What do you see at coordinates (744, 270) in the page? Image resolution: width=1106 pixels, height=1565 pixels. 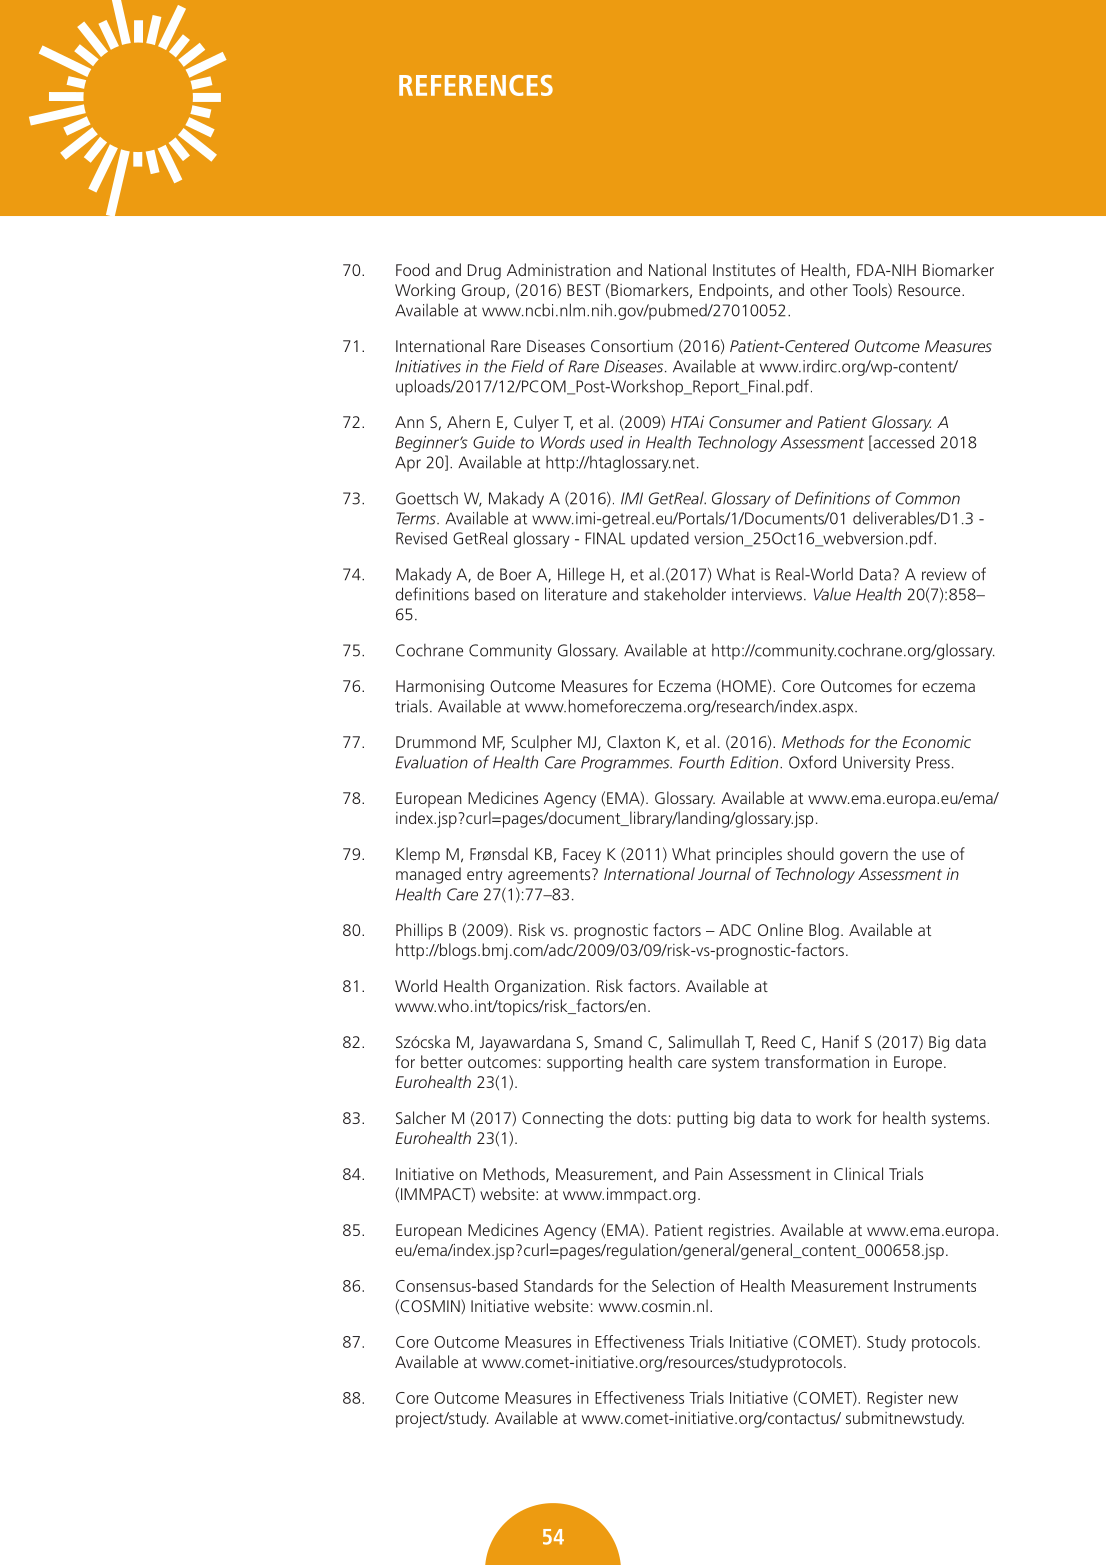 I see `Institutes` at bounding box center [744, 270].
